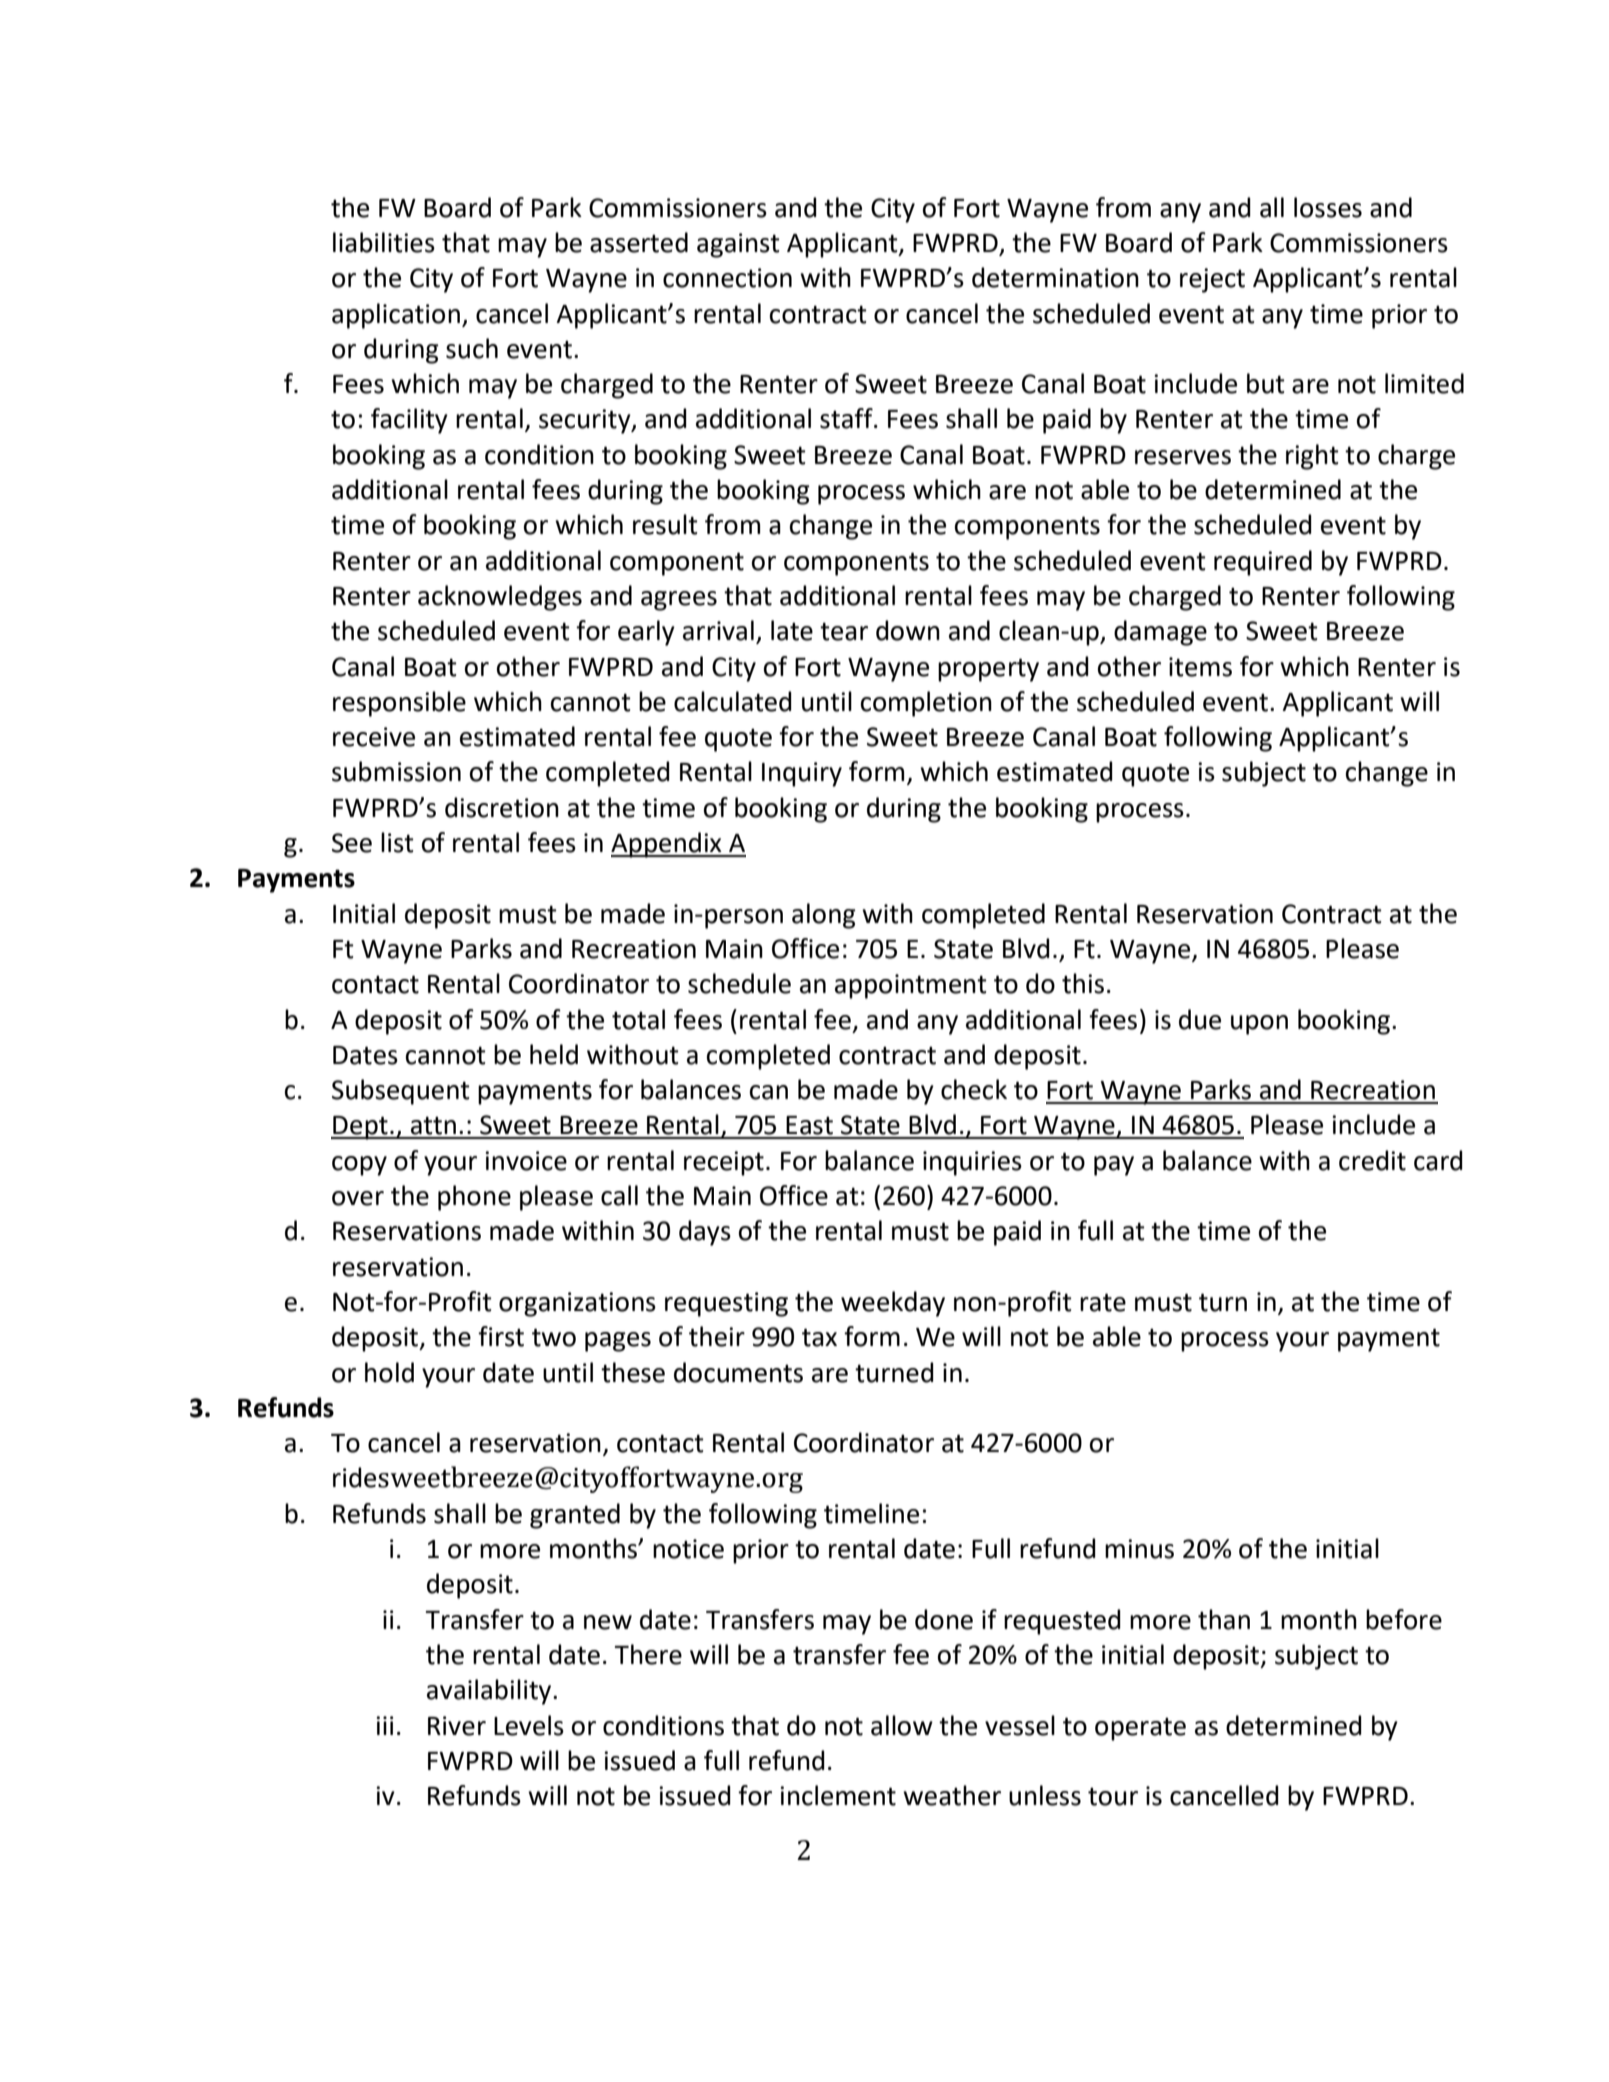 Image resolution: width=1609 pixels, height=2082 pixels. I want to click on losses, so click(1328, 207).
